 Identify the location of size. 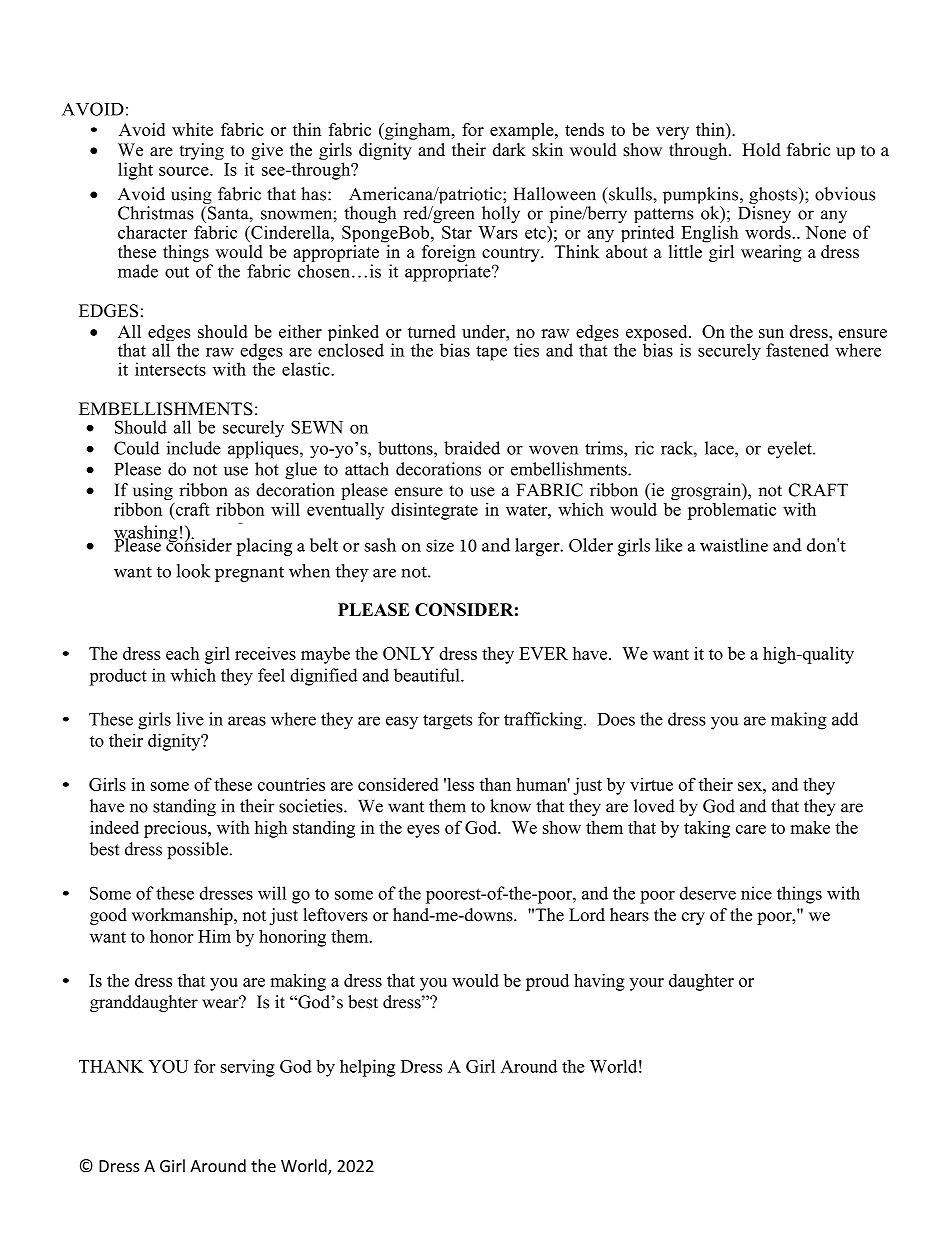
(440, 545).
